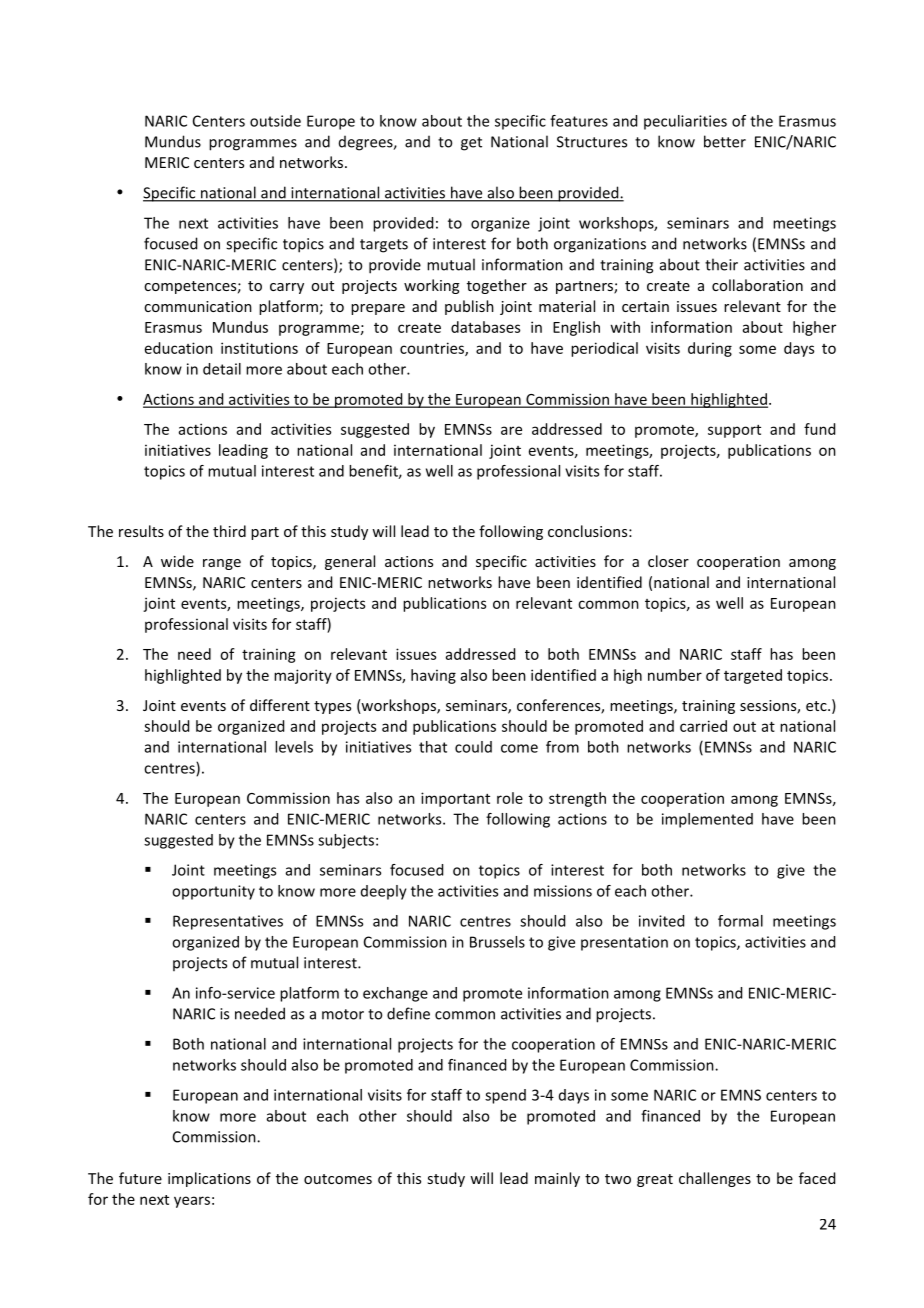 This screenshot has height=1308, width=924. What do you see at coordinates (668, 561) in the screenshot?
I see `closer` at bounding box center [668, 561].
